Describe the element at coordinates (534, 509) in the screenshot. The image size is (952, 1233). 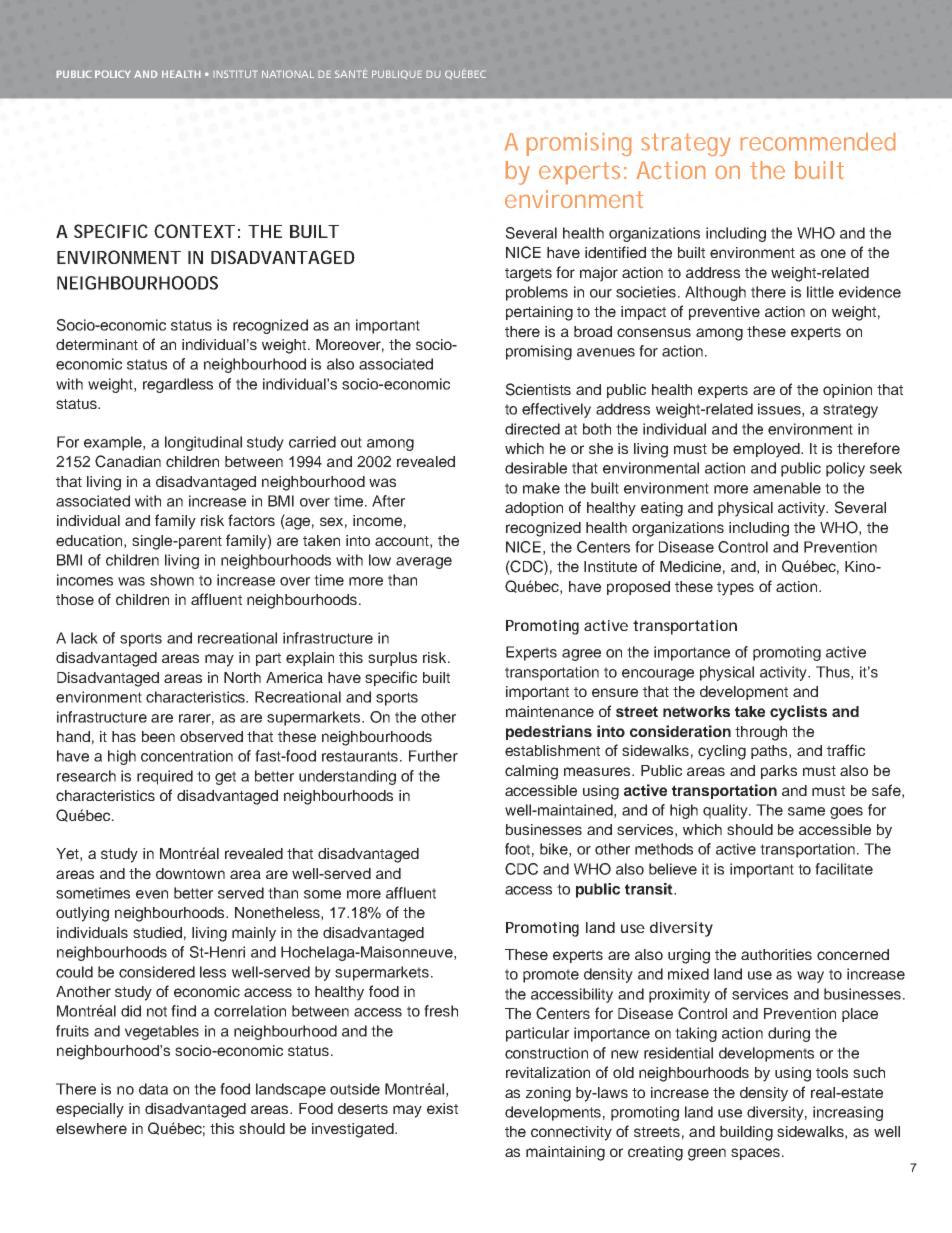
I see `adoption` at that location.
